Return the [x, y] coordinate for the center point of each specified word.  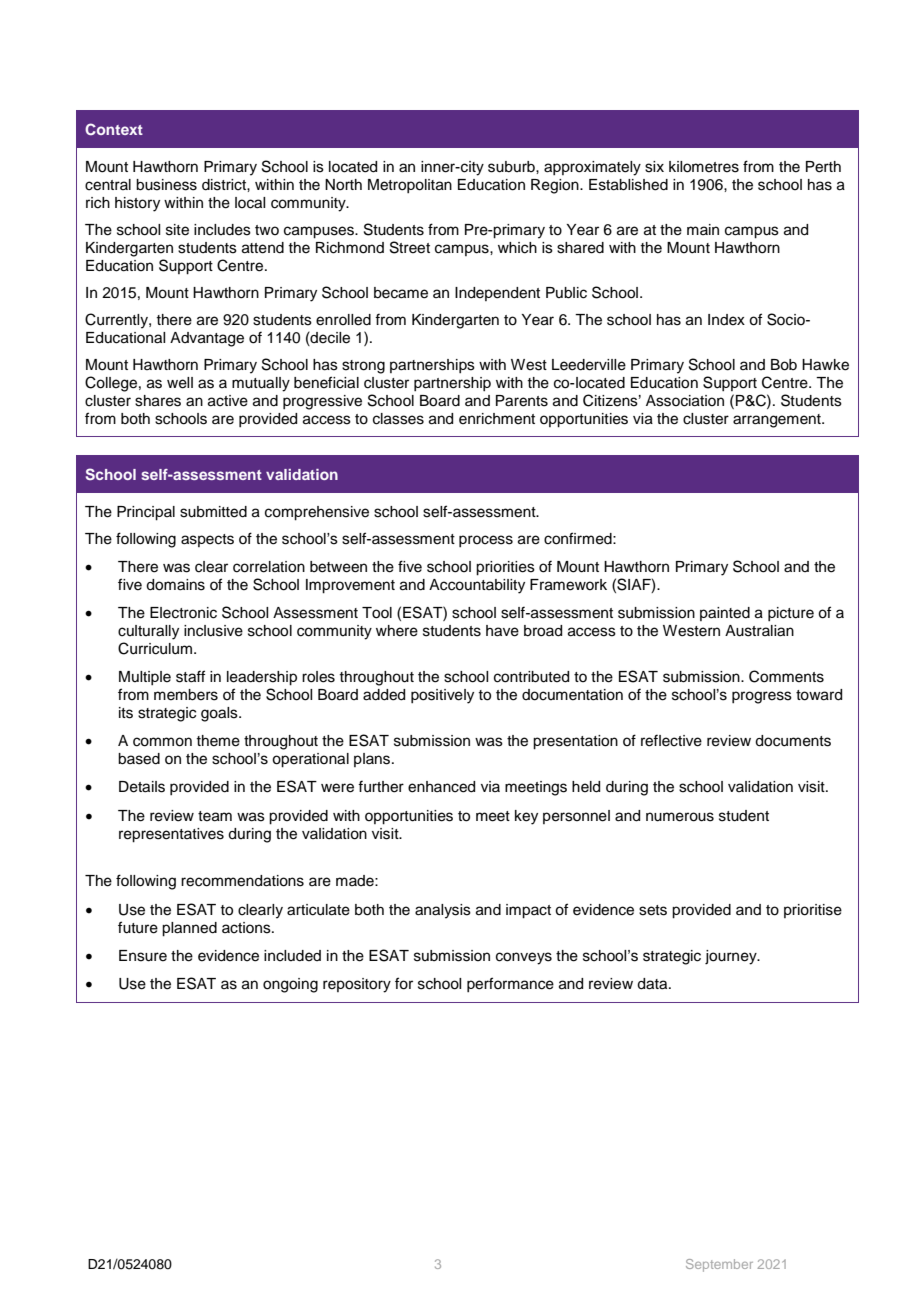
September [719, 1265]
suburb [512, 167]
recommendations [242, 881]
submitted [213, 512]
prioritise [813, 911]
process [486, 541]
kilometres [704, 167]
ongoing [290, 985]
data [653, 984]
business [166, 185]
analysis [443, 911]
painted [725, 614]
